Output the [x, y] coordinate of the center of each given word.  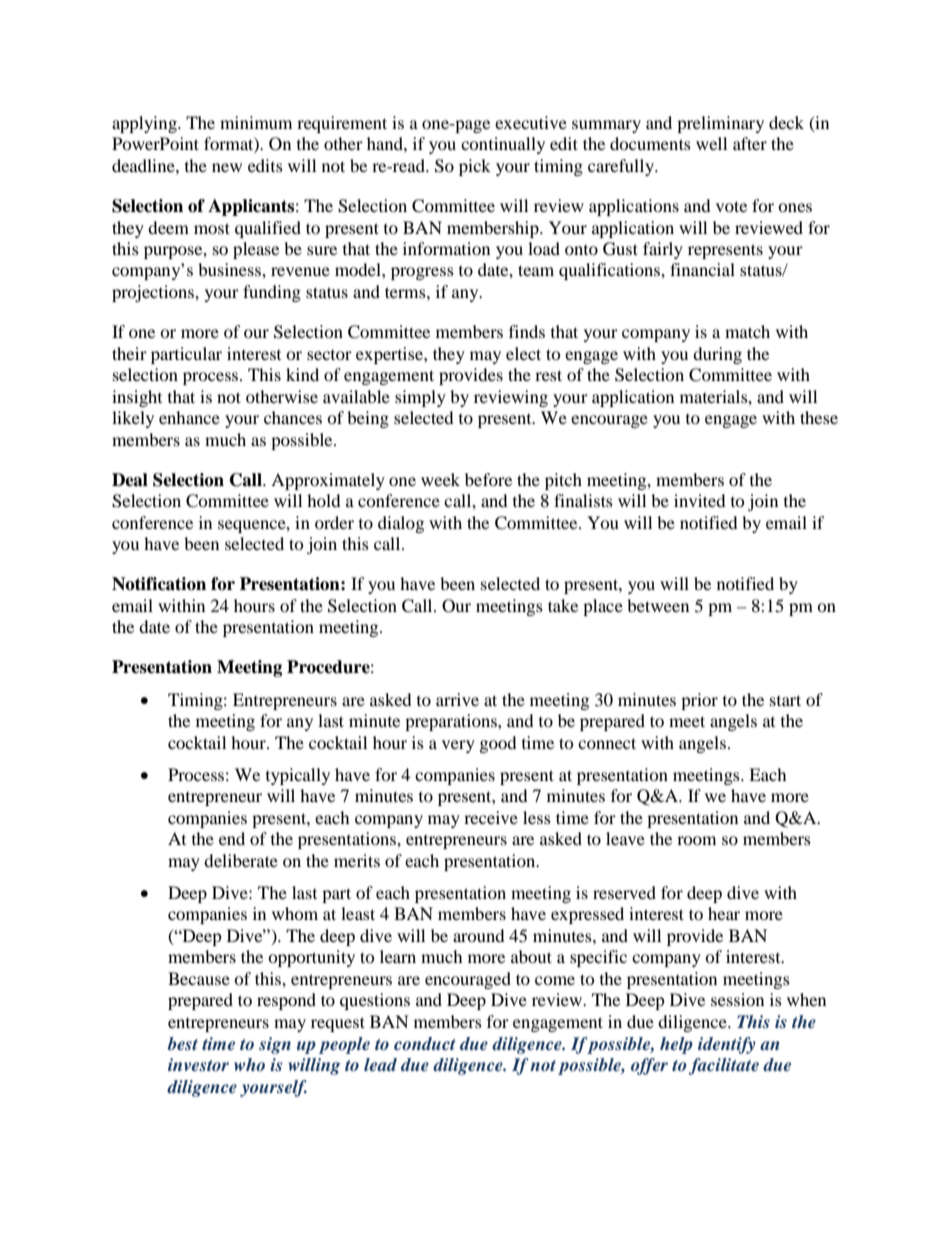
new [227, 167]
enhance [189, 417]
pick [475, 167]
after [750, 143]
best [183, 1043]
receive [491, 817]
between [658, 605]
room [696, 840]
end [232, 838]
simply [420, 398]
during [717, 355]
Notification [159, 584]
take [563, 605]
